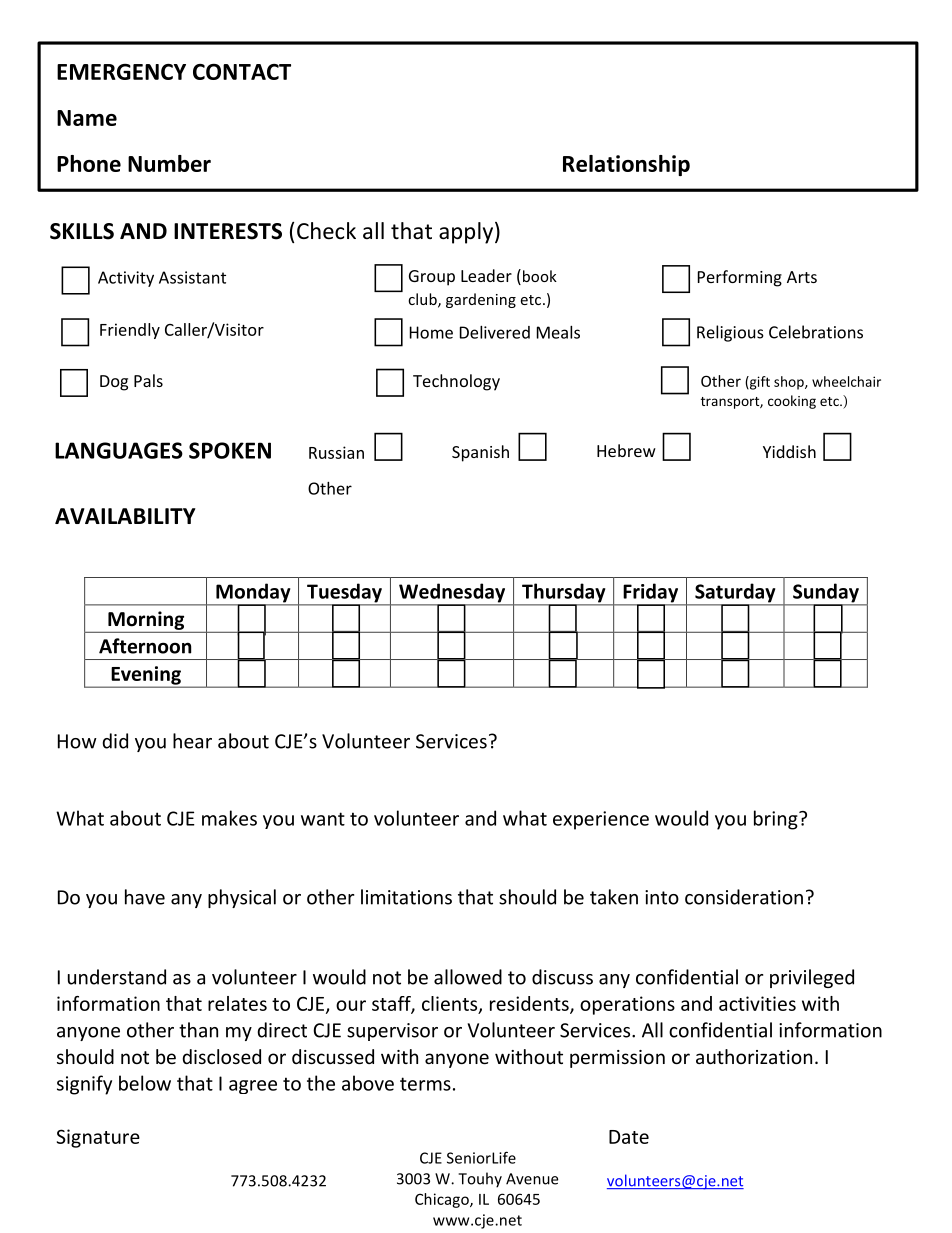 The image size is (952, 1233). Describe the element at coordinates (812, 978) in the screenshot. I see `privileged` at that location.
